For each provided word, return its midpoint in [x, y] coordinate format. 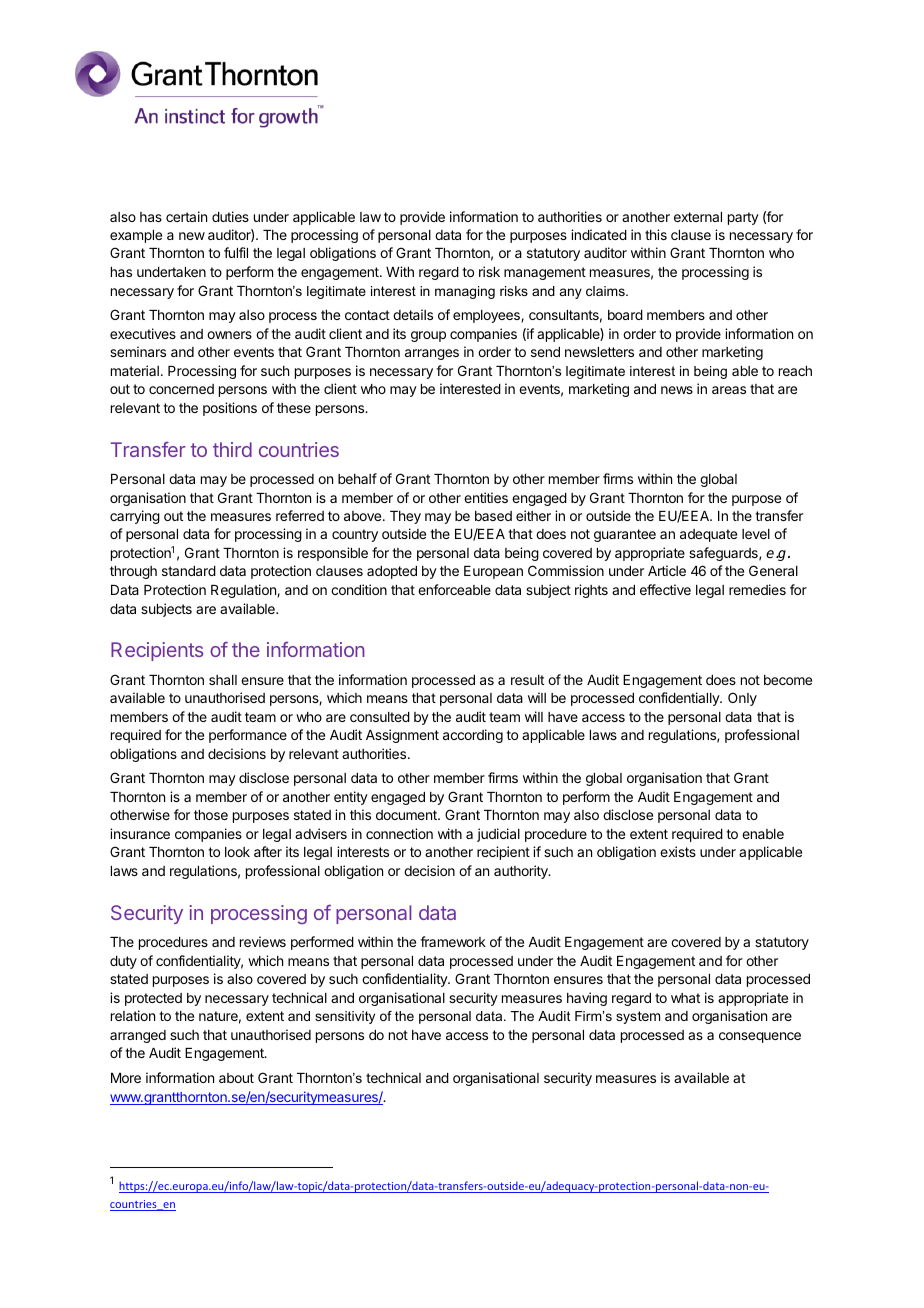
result [527, 680]
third [232, 449]
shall [223, 680]
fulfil [236, 252]
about [236, 1078]
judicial [498, 835]
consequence [760, 1037]
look [237, 852]
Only [742, 699]
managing [465, 292]
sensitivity [345, 1017]
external [698, 217]
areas [729, 390]
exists [678, 851]
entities [486, 497]
